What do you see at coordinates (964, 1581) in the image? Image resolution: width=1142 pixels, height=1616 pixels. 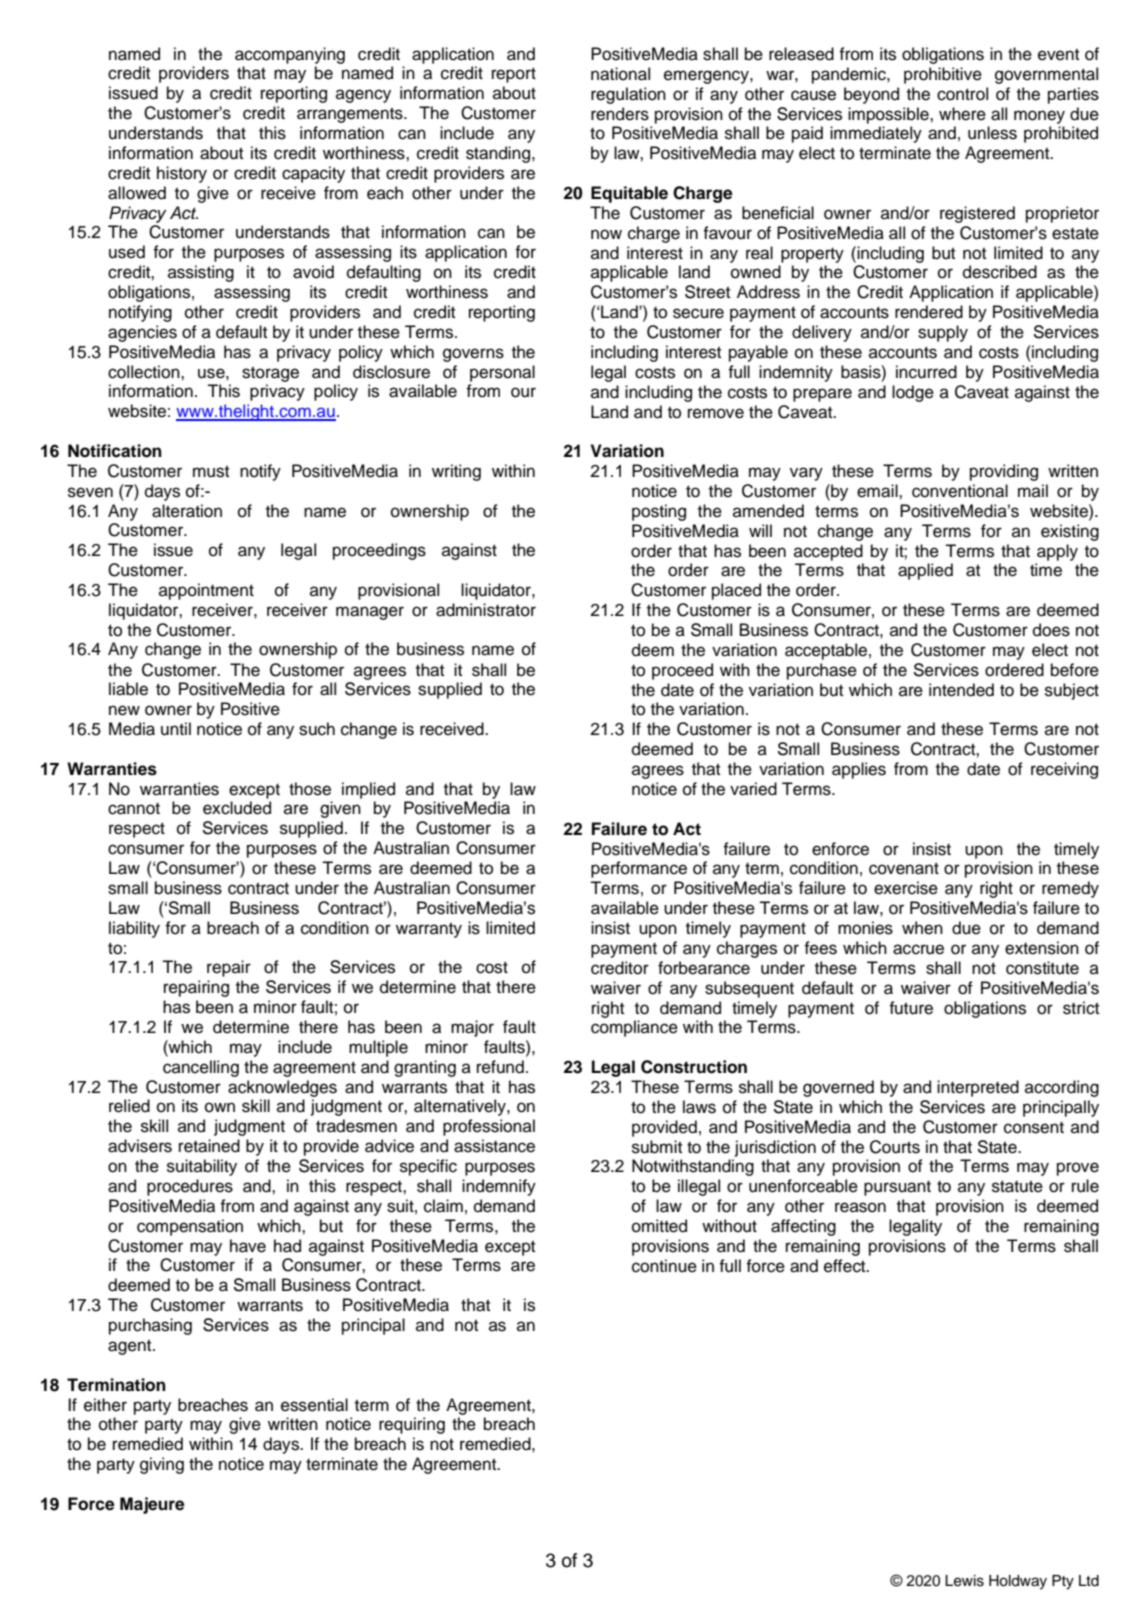 I see `Lewis` at bounding box center [964, 1581].
